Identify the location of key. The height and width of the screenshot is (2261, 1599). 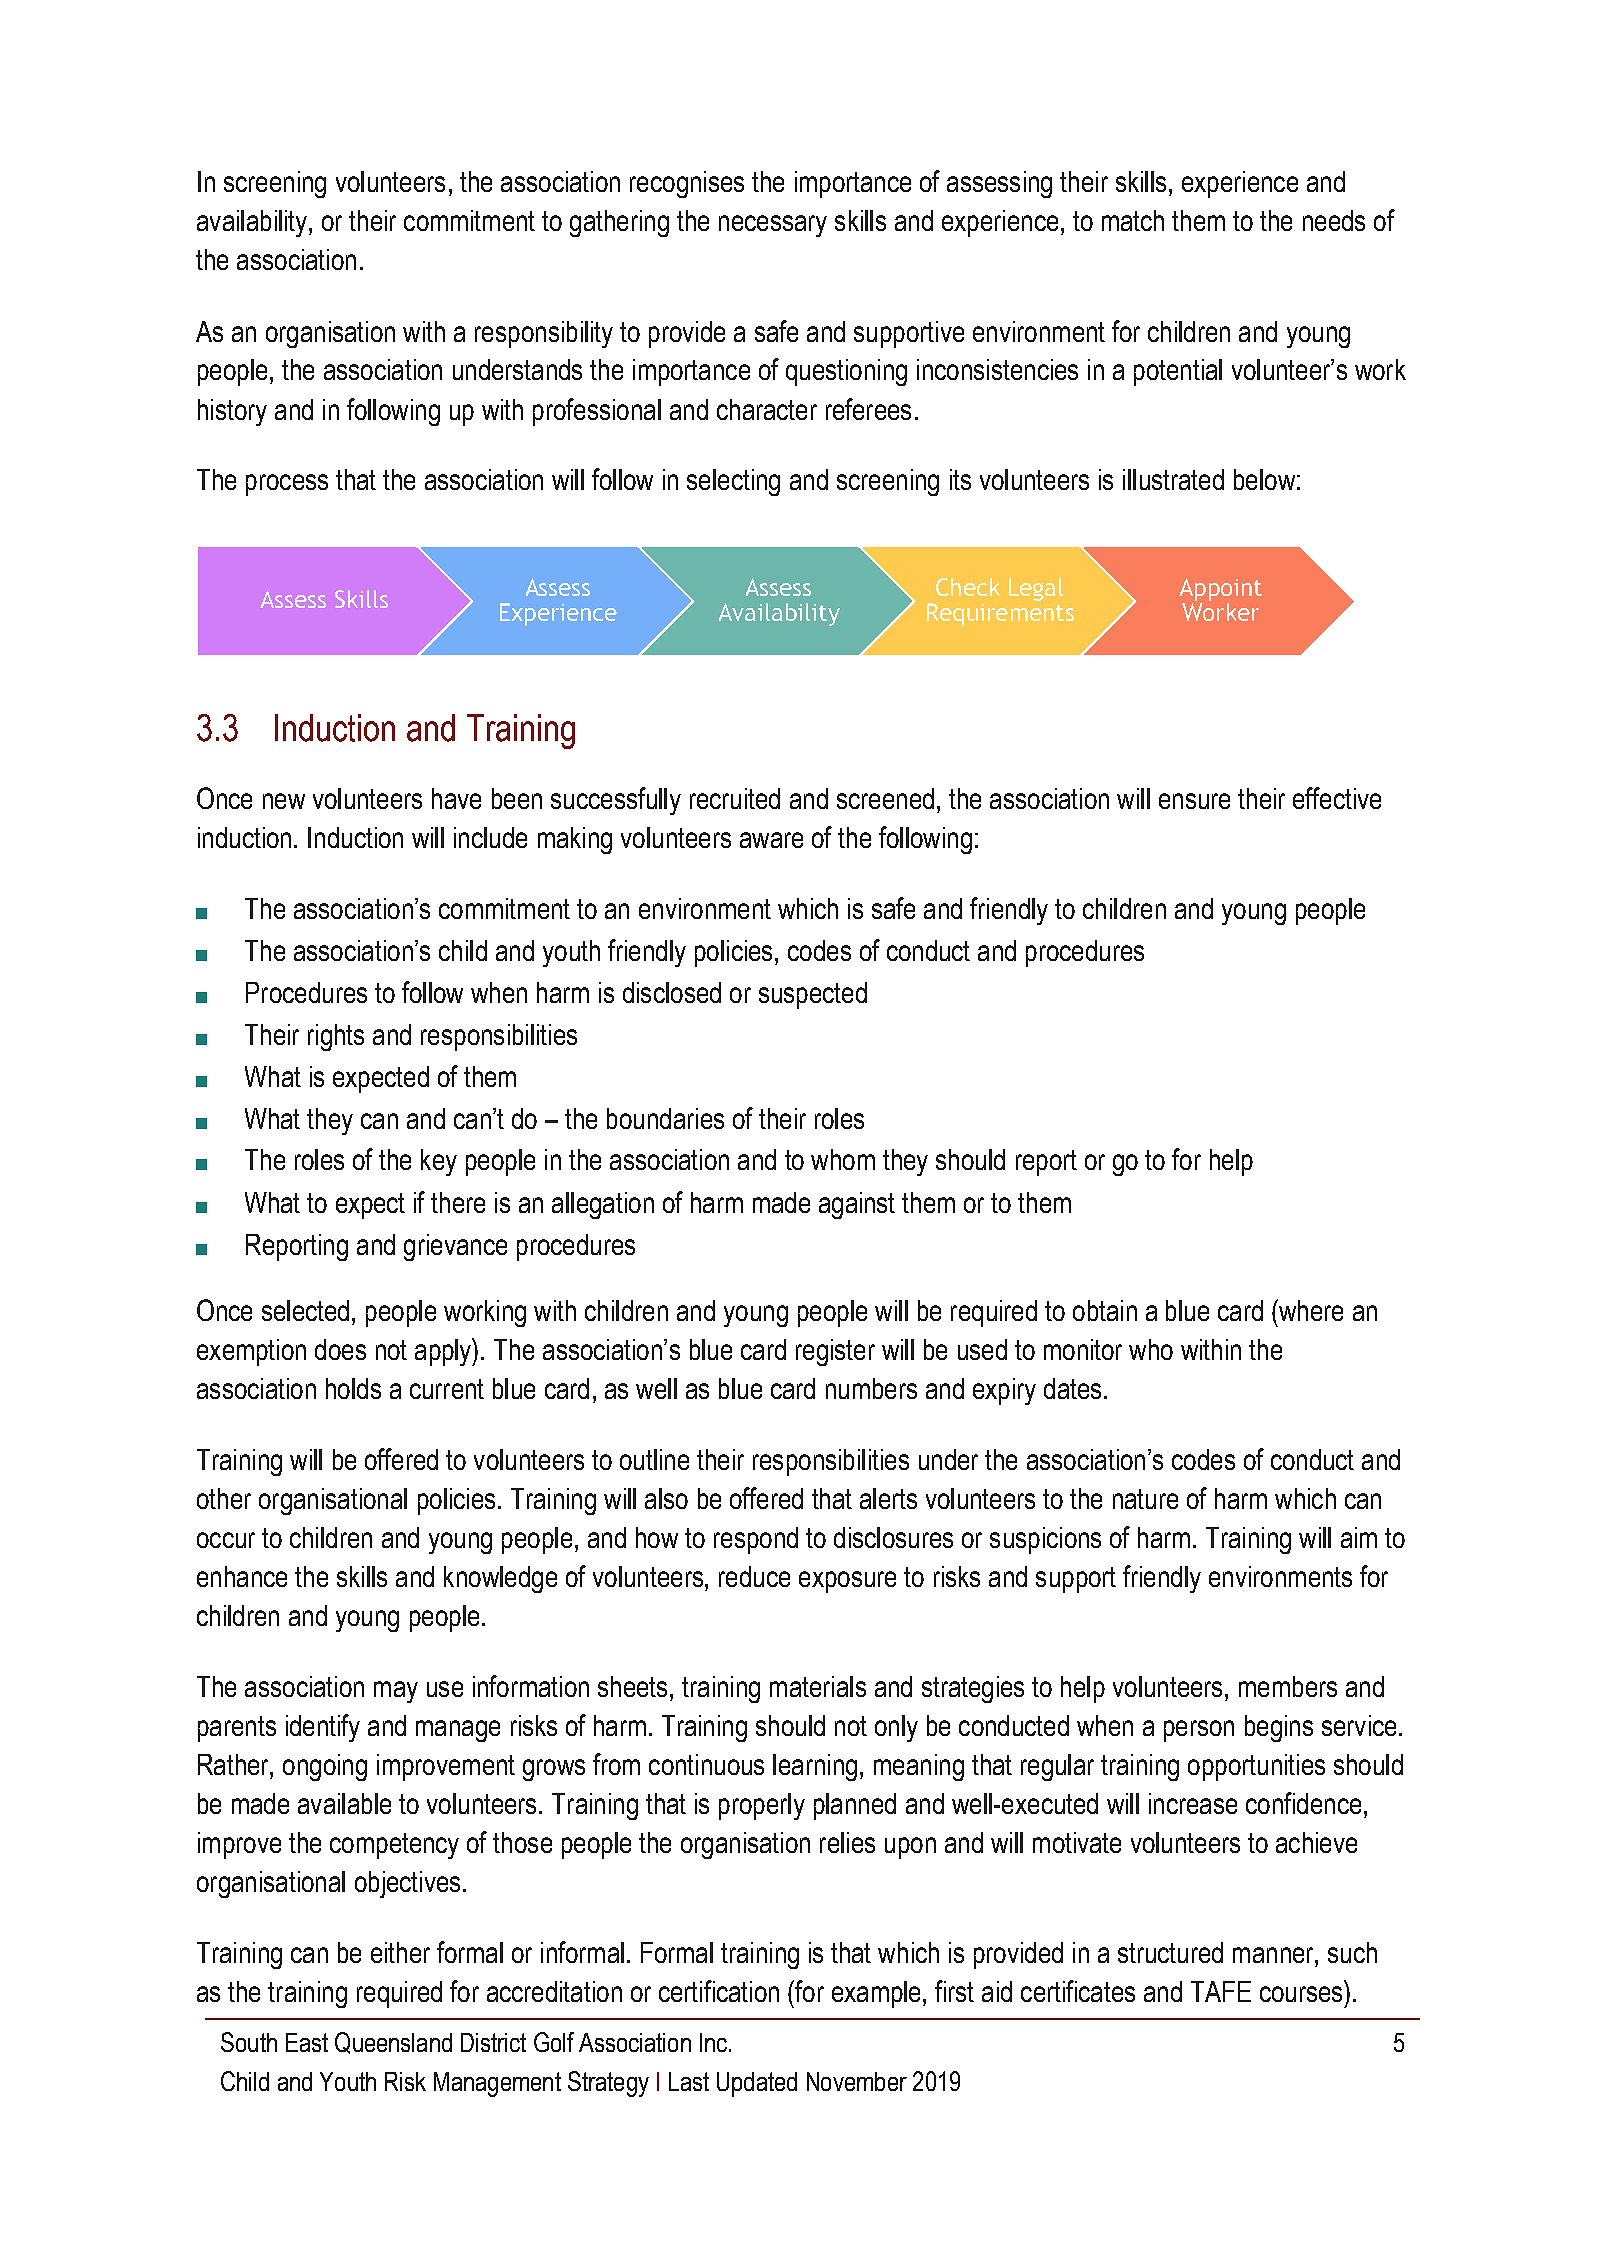
(439, 1162).
